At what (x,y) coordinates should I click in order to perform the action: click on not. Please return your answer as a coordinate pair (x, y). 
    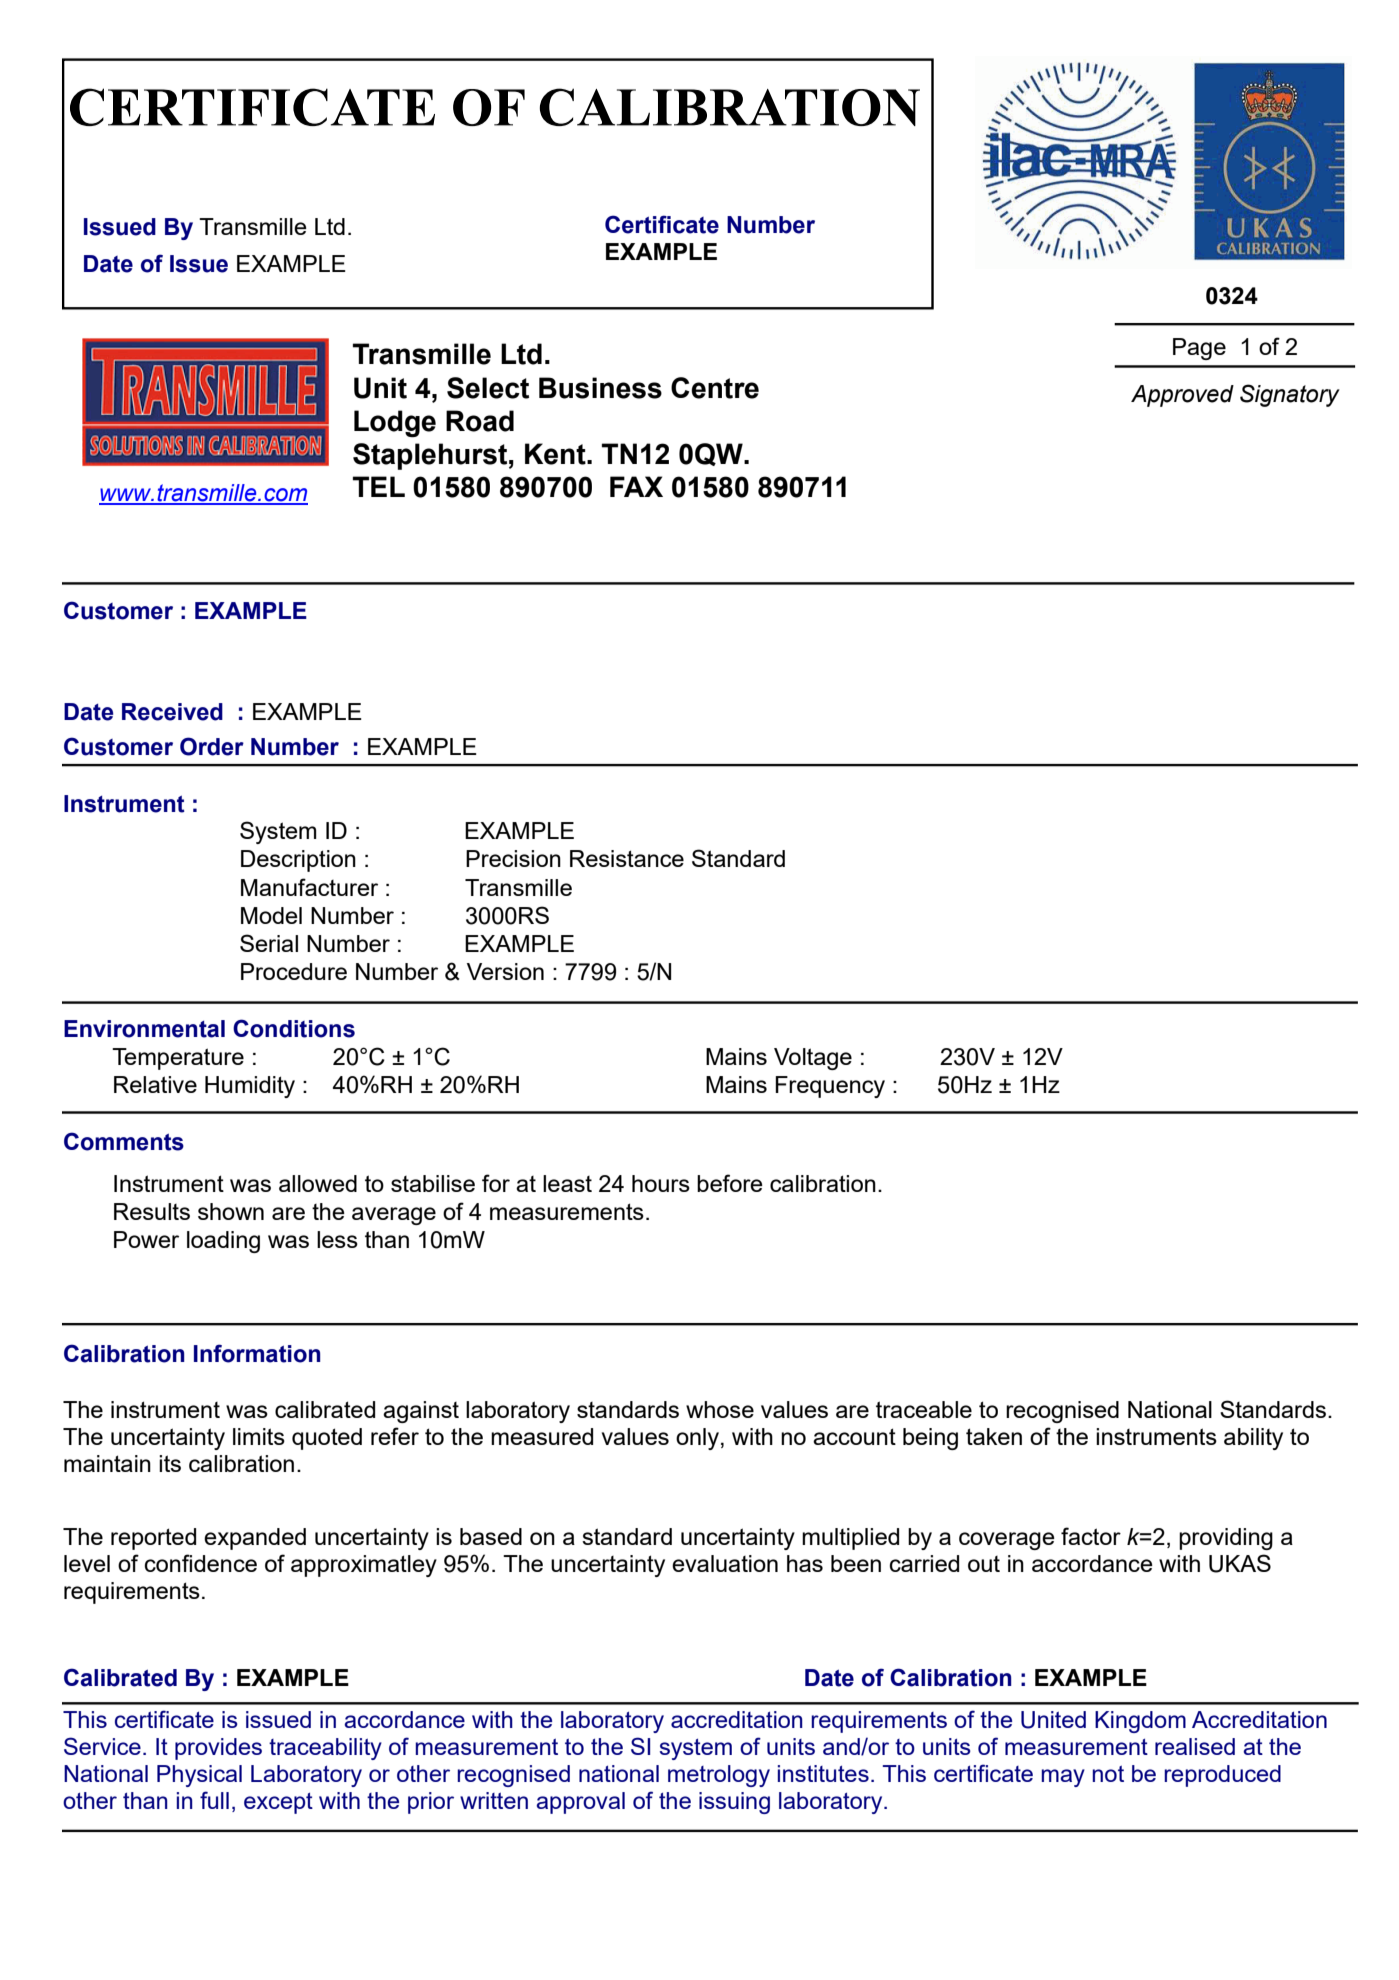
    Looking at the image, I should click on (1108, 1774).
